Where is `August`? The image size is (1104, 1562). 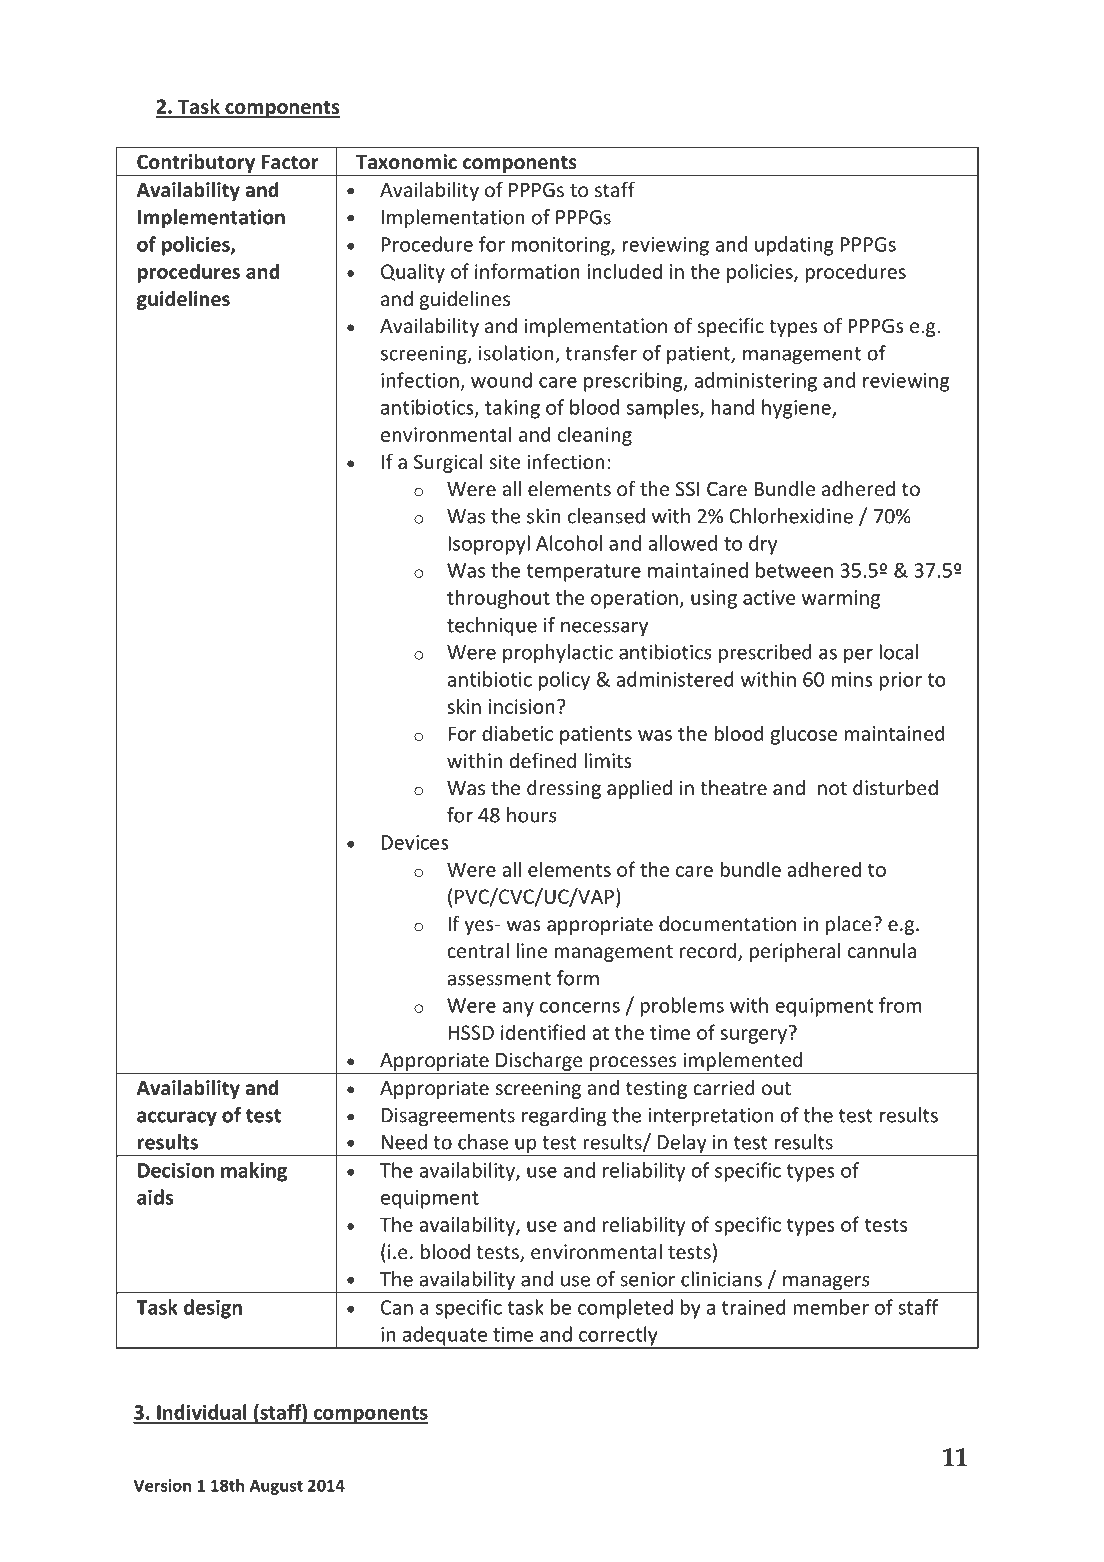 August is located at coordinates (276, 1487).
